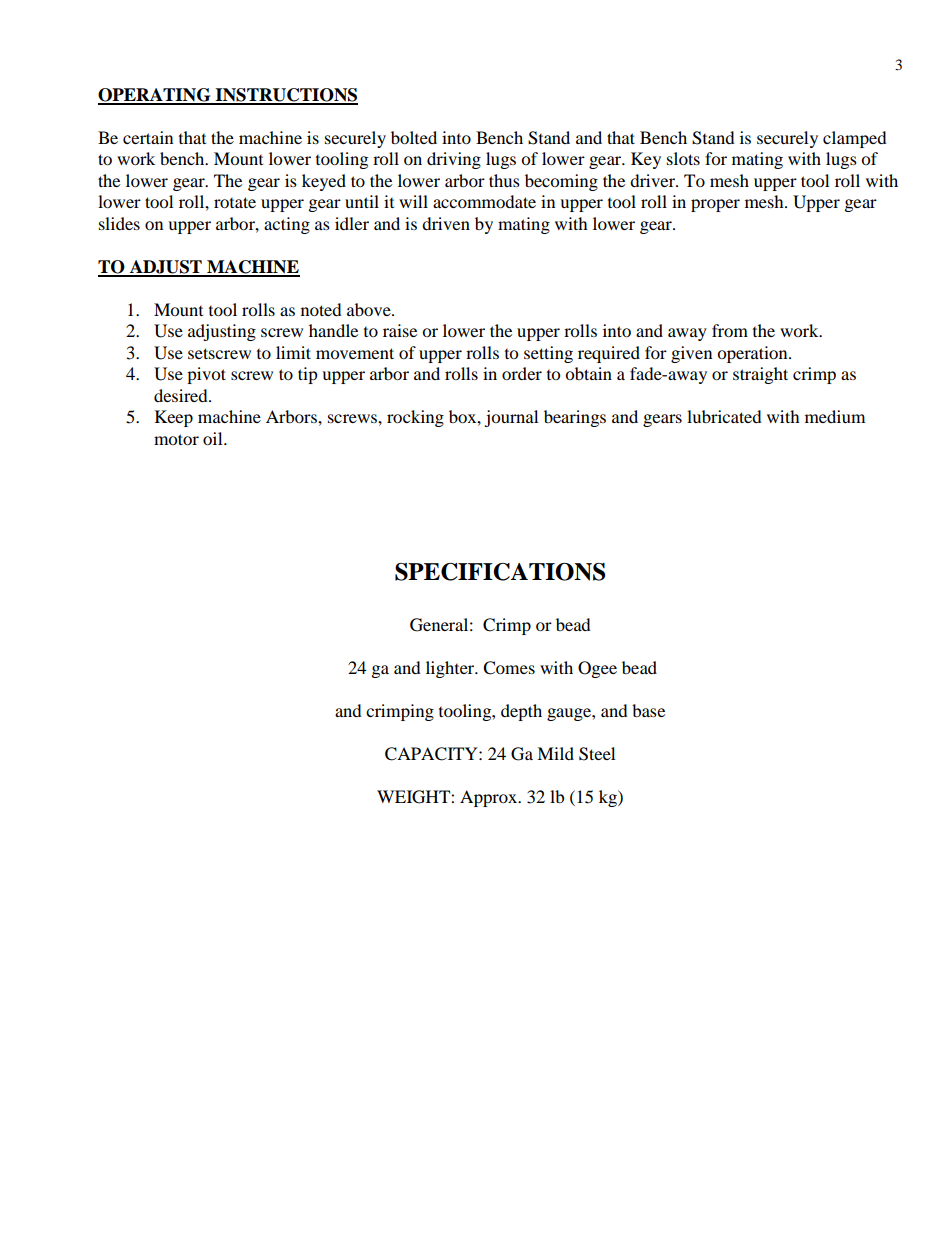 The width and height of the screenshot is (952, 1233). I want to click on Approx, so click(490, 798).
